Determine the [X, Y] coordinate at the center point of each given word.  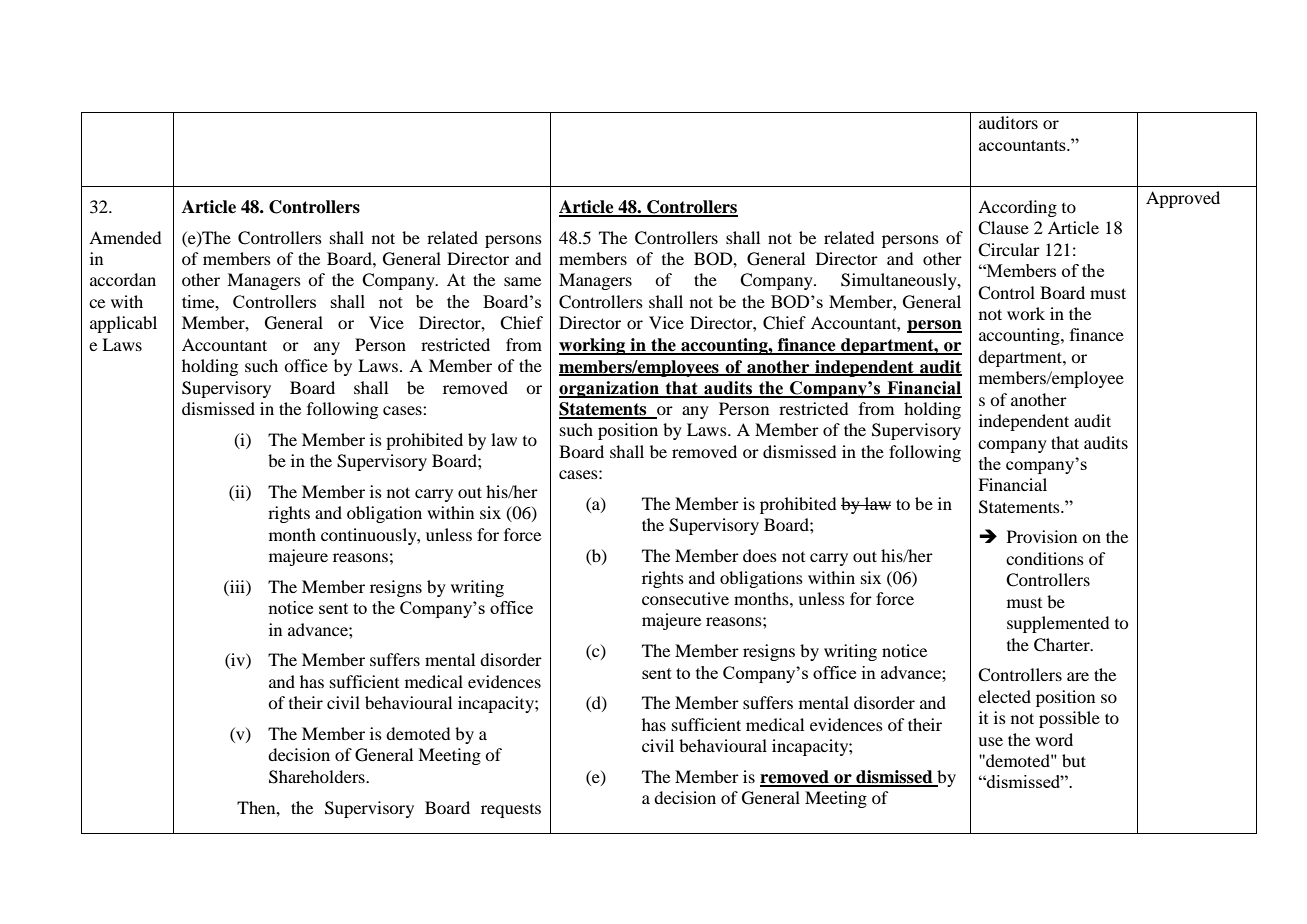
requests [511, 811]
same [522, 281]
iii [237, 586]
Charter [1063, 645]
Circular [1009, 250]
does [760, 555]
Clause [1003, 228]
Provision [1042, 536]
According [1017, 208]
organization [610, 389]
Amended [125, 237]
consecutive [685, 598]
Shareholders [318, 777]
